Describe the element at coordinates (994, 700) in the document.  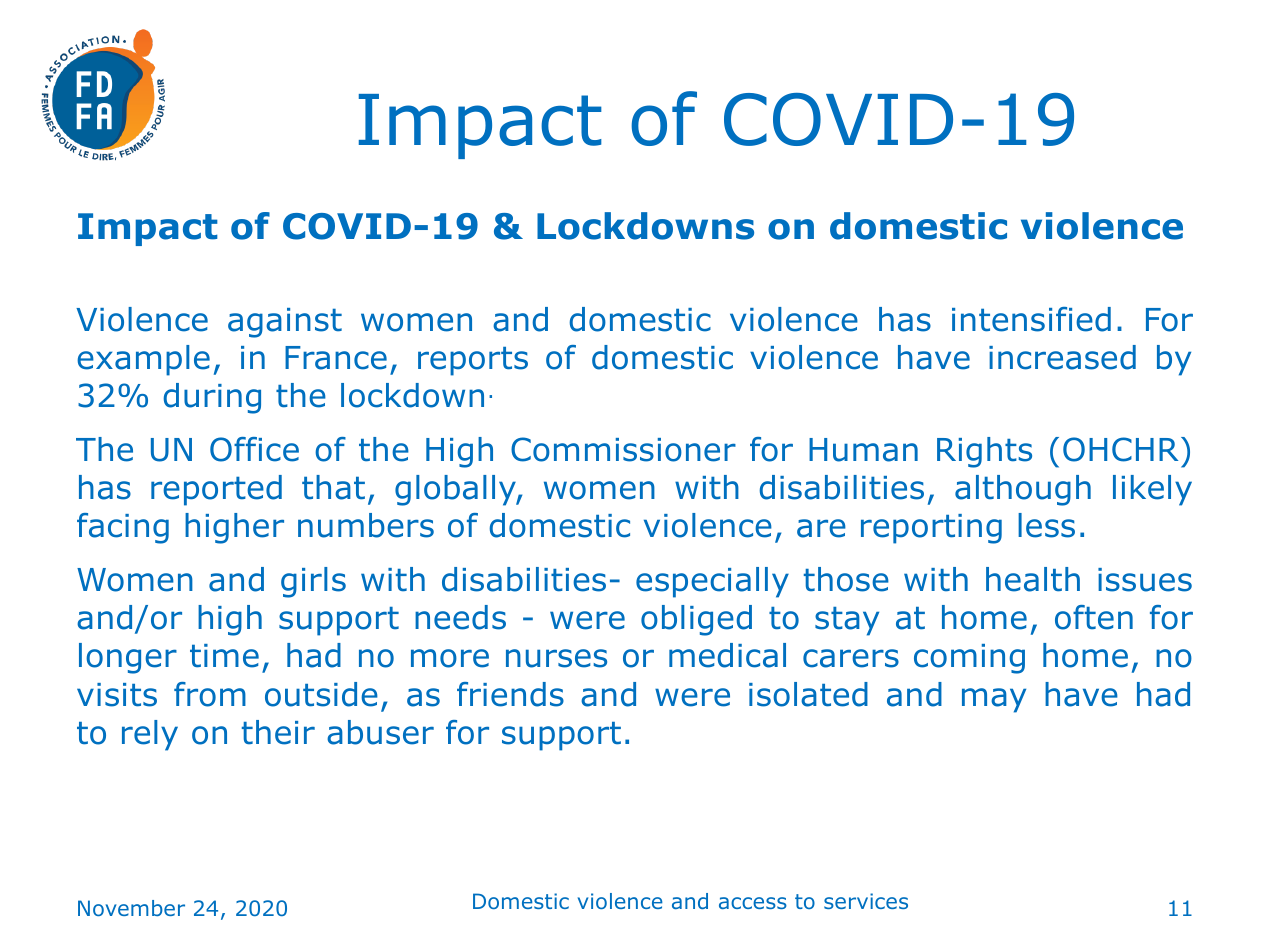
I see `may` at that location.
